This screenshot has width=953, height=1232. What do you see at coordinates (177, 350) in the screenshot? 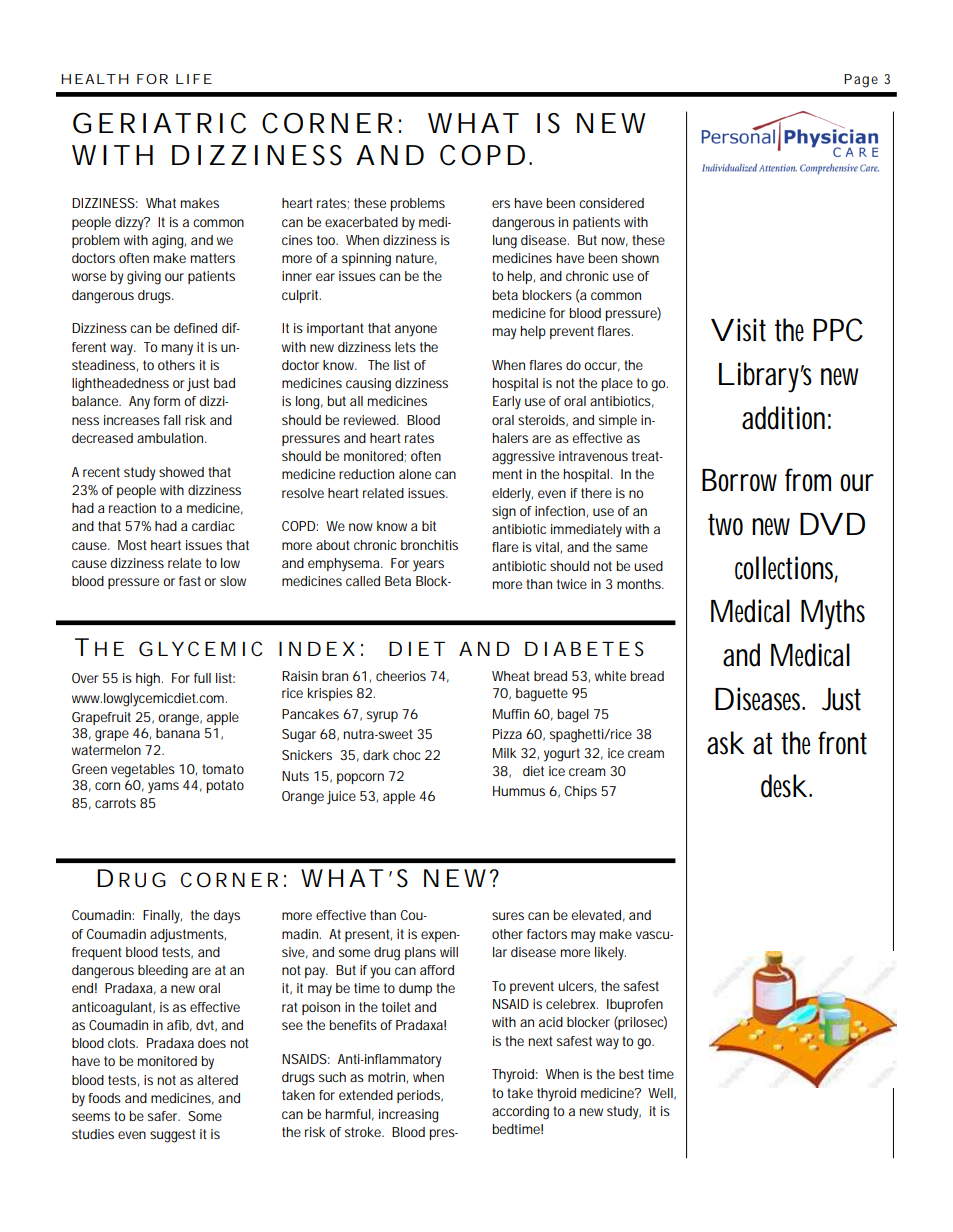
I see `many` at bounding box center [177, 350].
